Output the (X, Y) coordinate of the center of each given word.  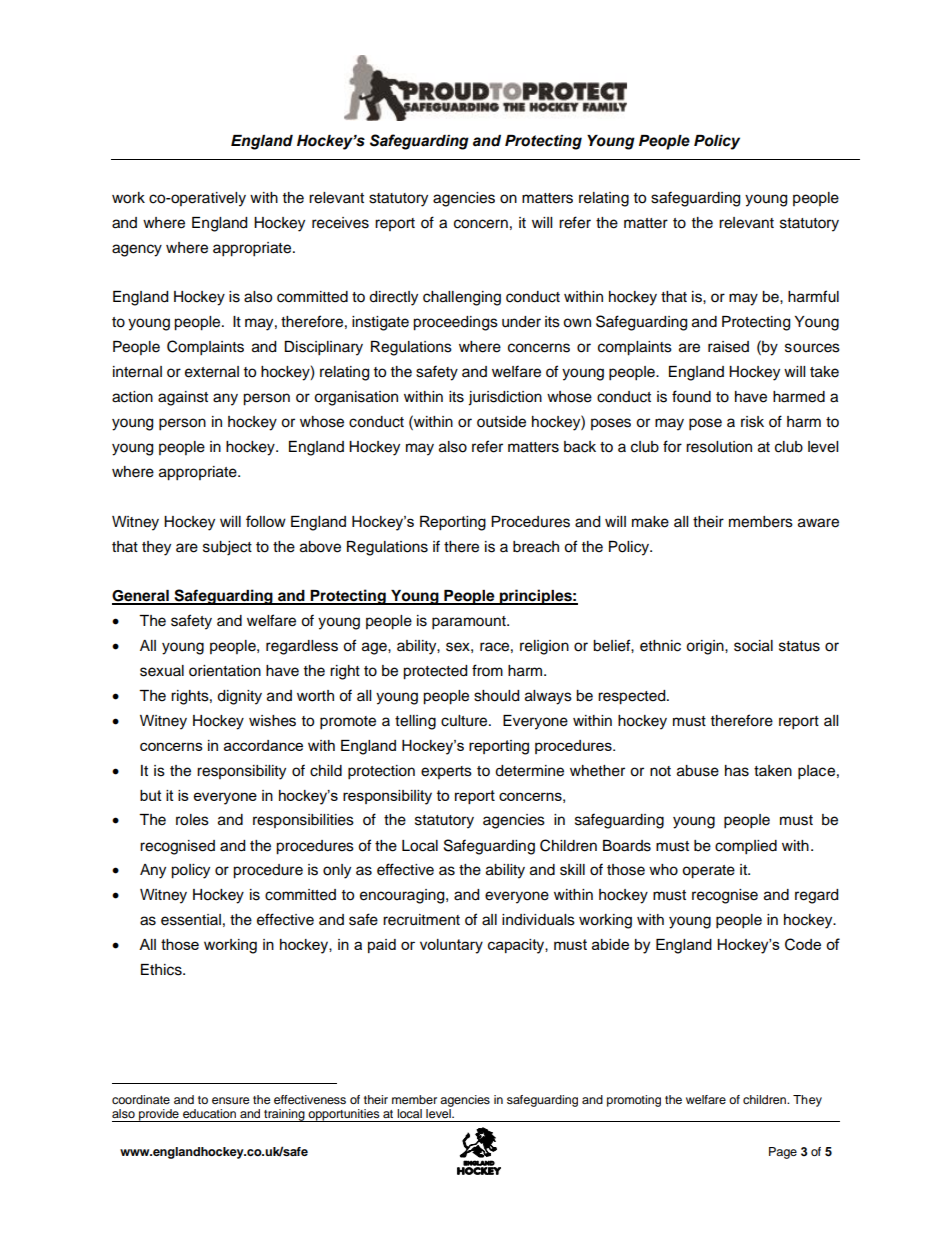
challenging (462, 298)
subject (227, 548)
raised (728, 347)
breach (536, 547)
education (209, 1113)
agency (137, 250)
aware (818, 523)
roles (192, 820)
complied (746, 847)
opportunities (344, 1115)
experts (446, 772)
